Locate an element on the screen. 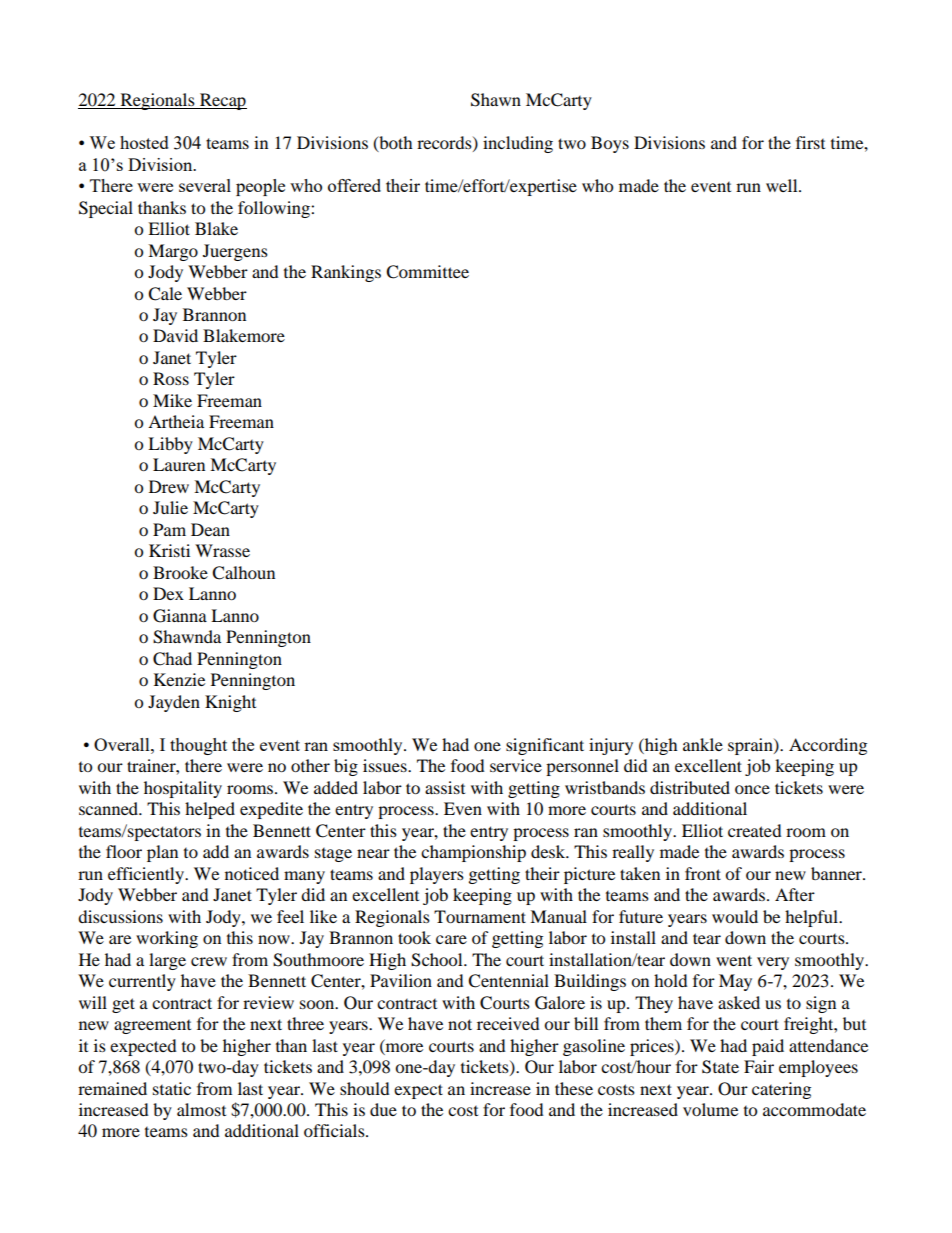 This screenshot has height=1233, width=952. first is located at coordinates (810, 142).
